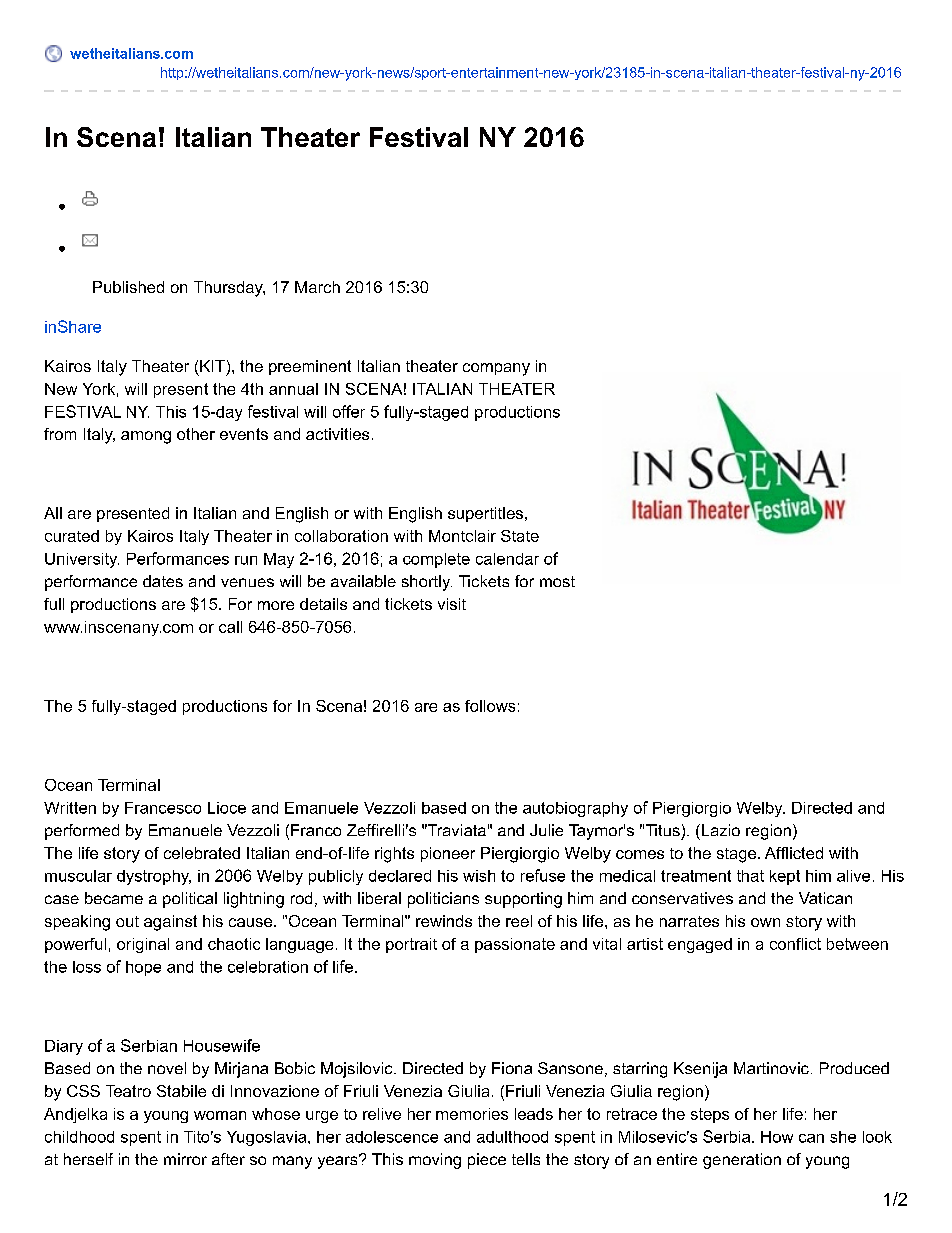 Image resolution: width=952 pixels, height=1233 pixels. What do you see at coordinates (496, 369) in the screenshot?
I see `company` at bounding box center [496, 369].
